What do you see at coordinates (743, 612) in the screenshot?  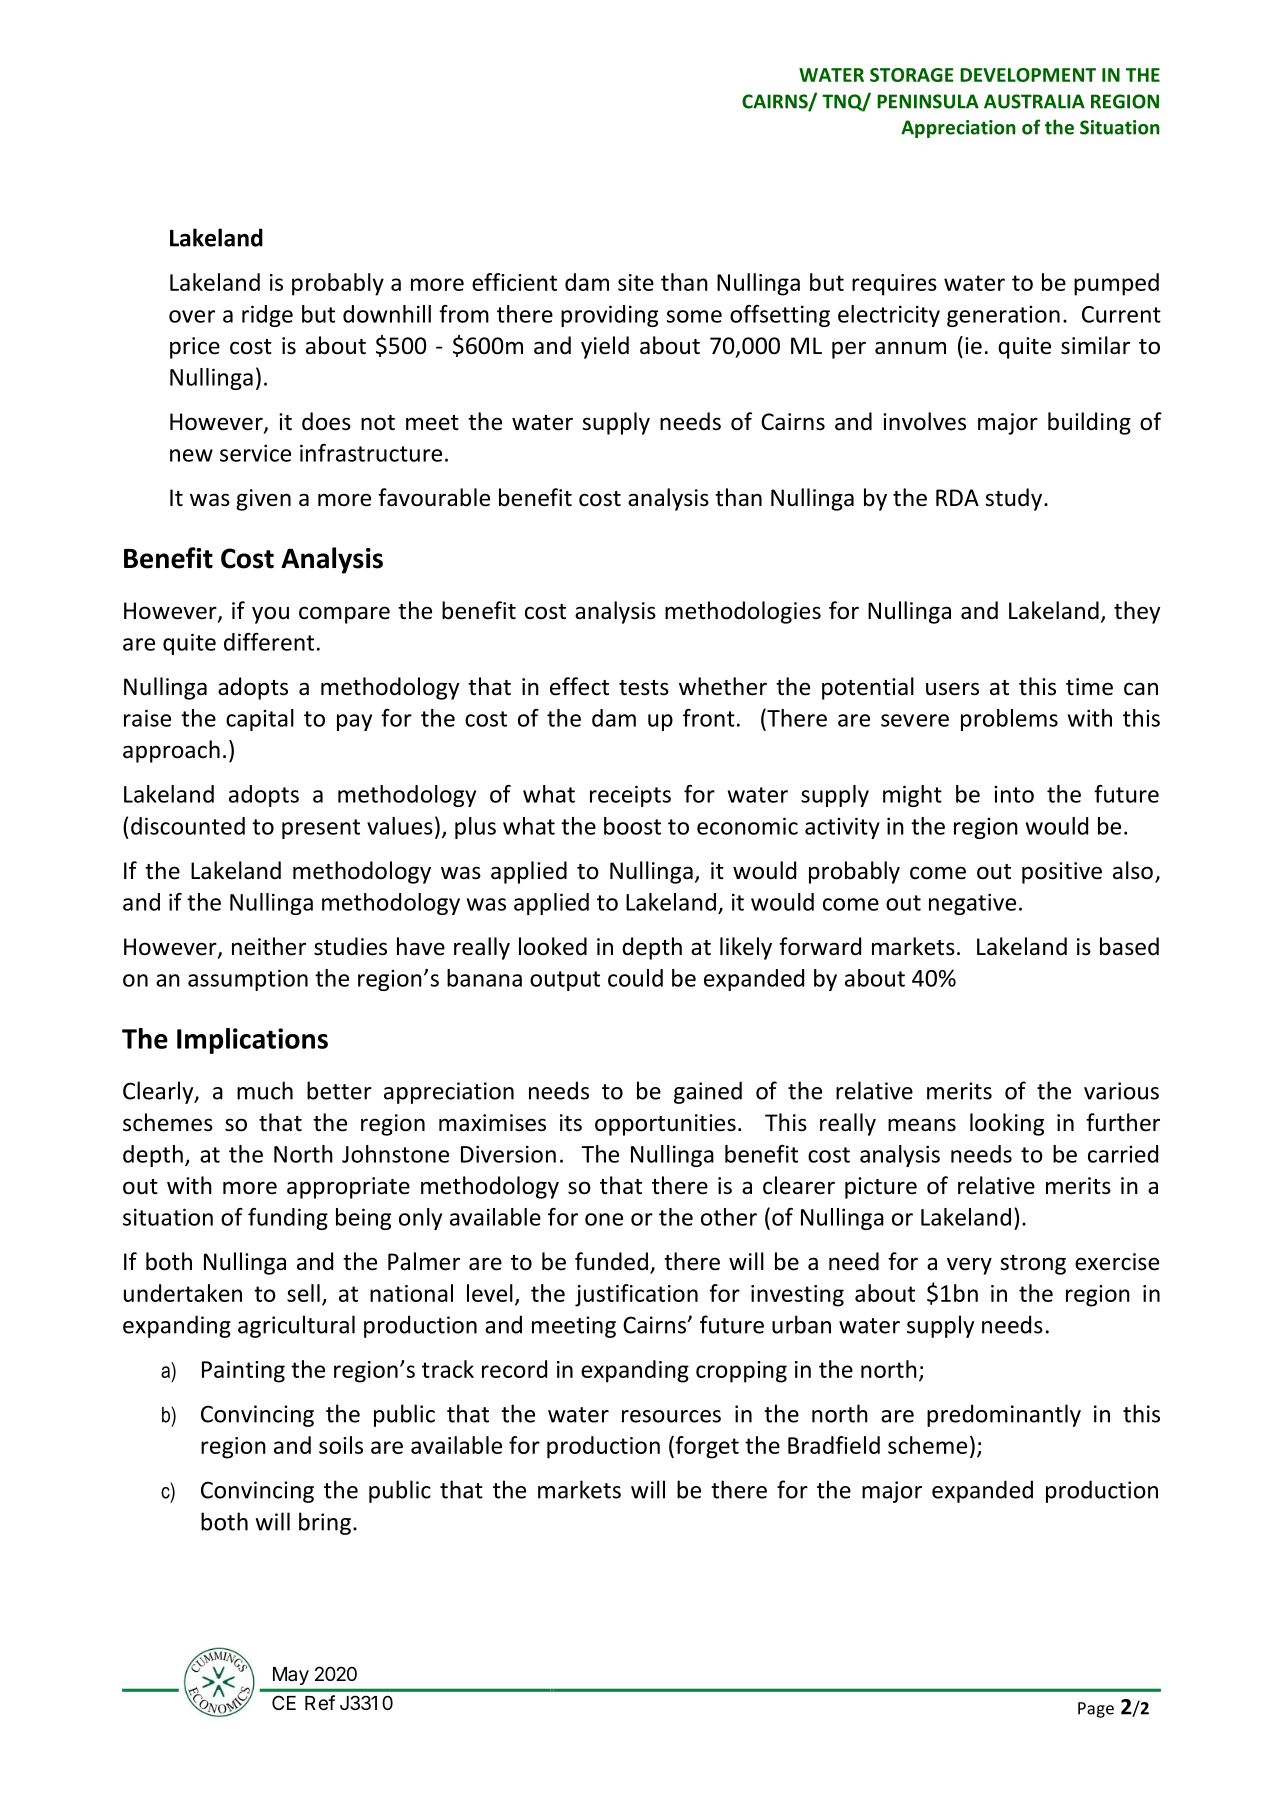 I see `methodologies` at bounding box center [743, 612].
